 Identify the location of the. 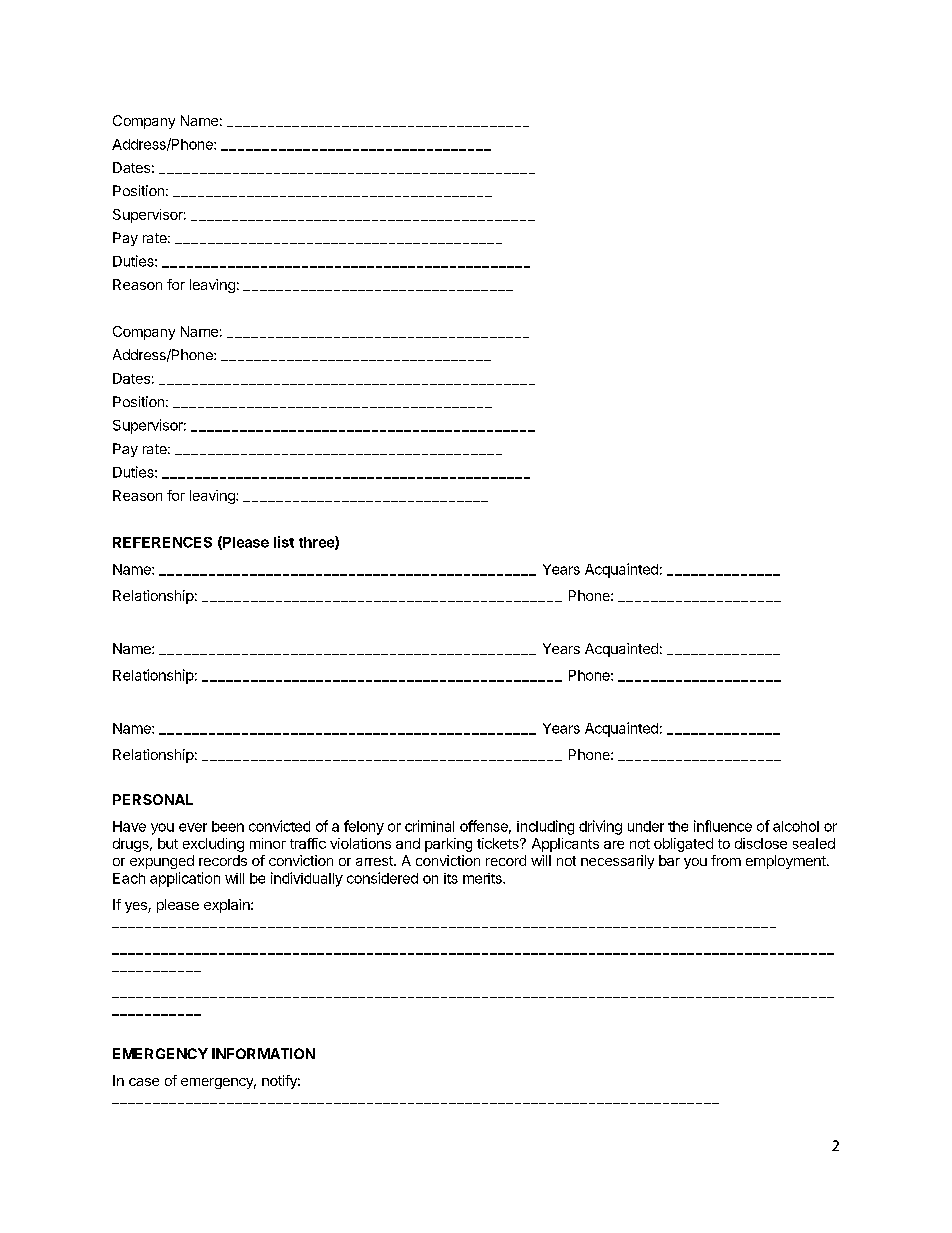
(678, 826).
